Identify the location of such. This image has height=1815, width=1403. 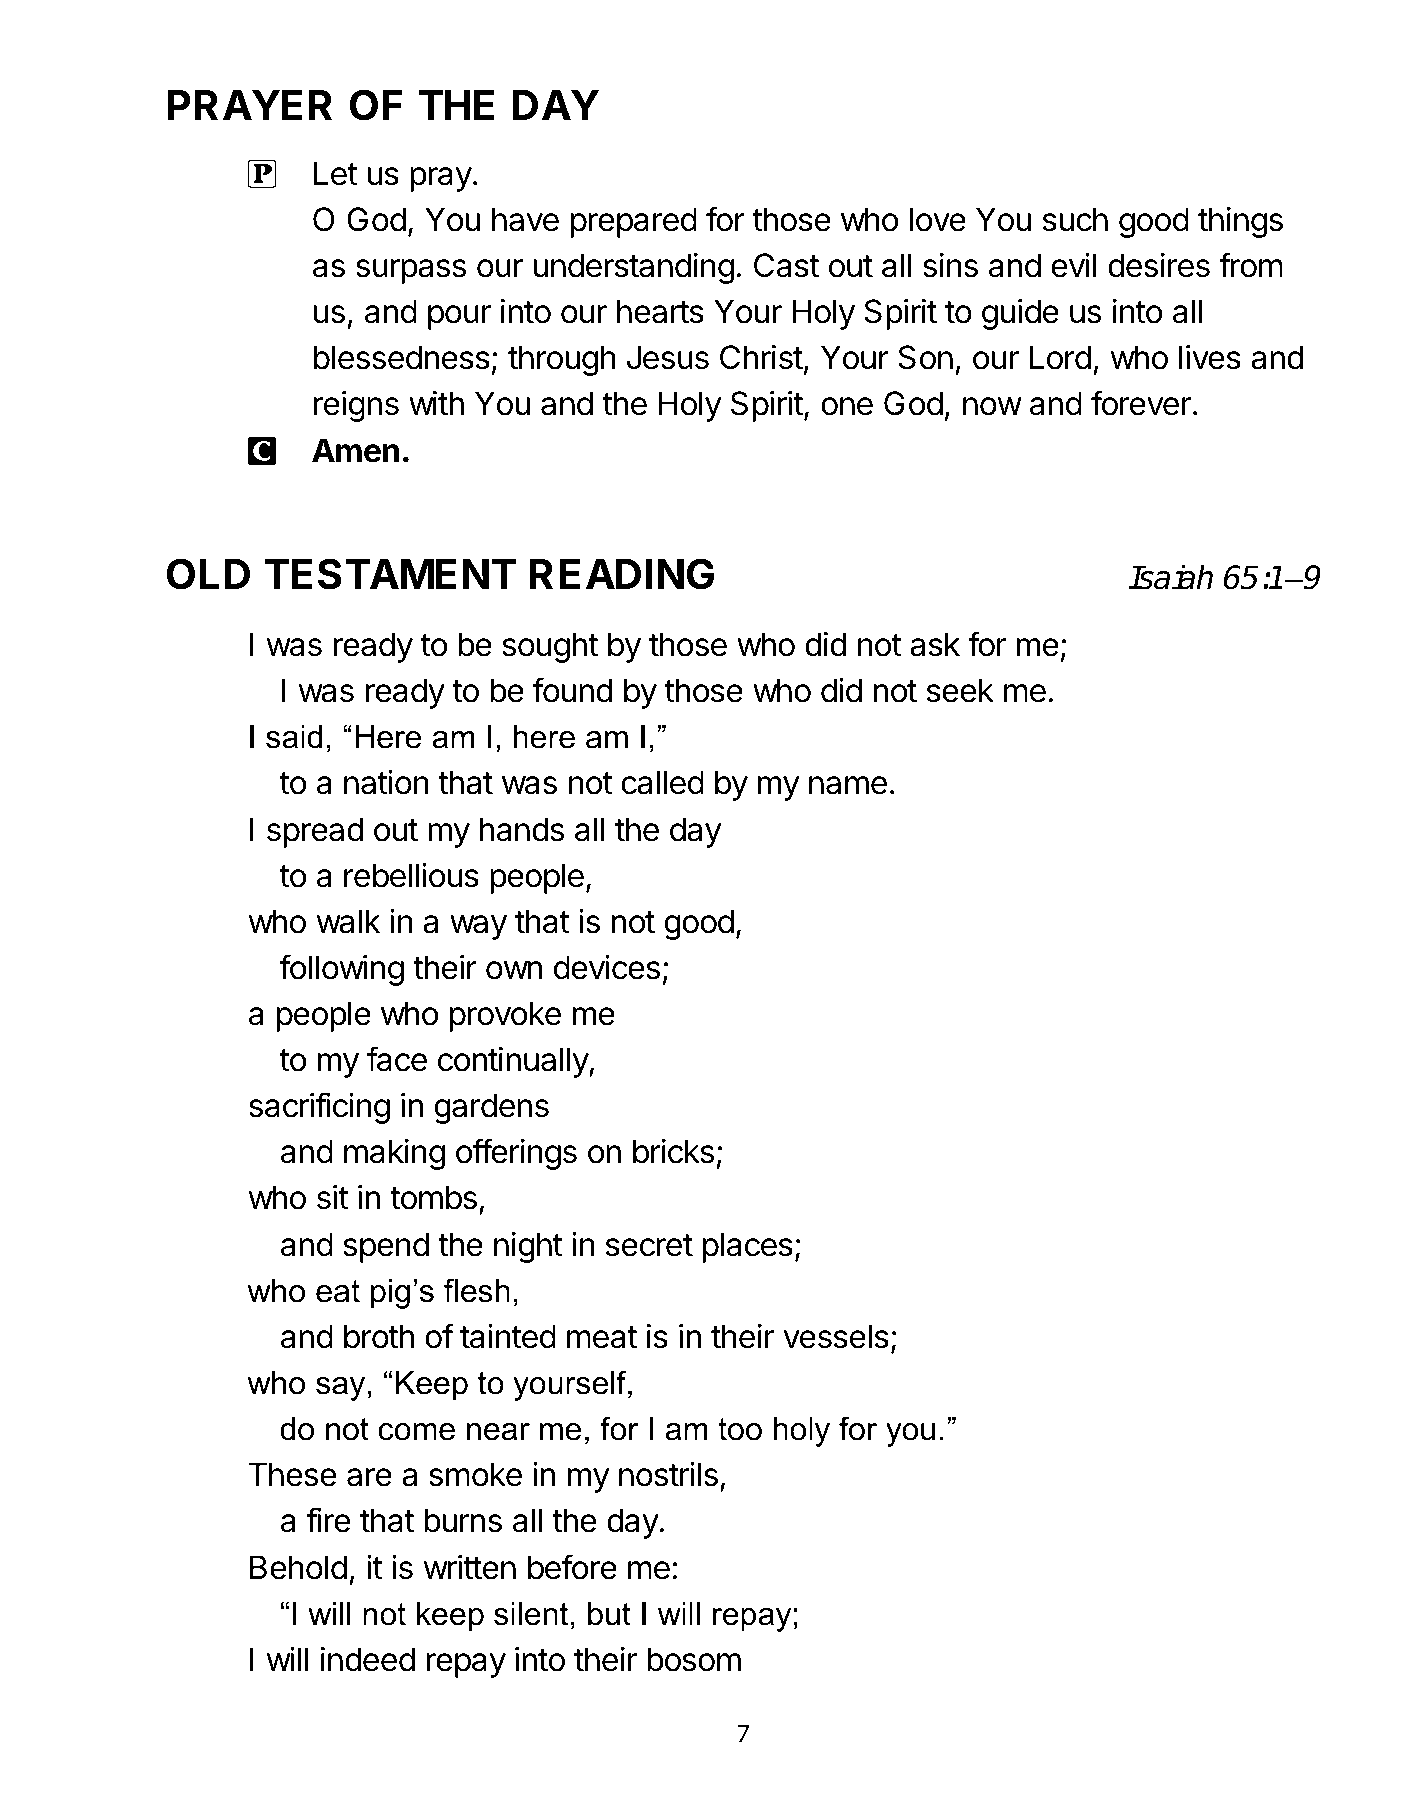
(1075, 219).
